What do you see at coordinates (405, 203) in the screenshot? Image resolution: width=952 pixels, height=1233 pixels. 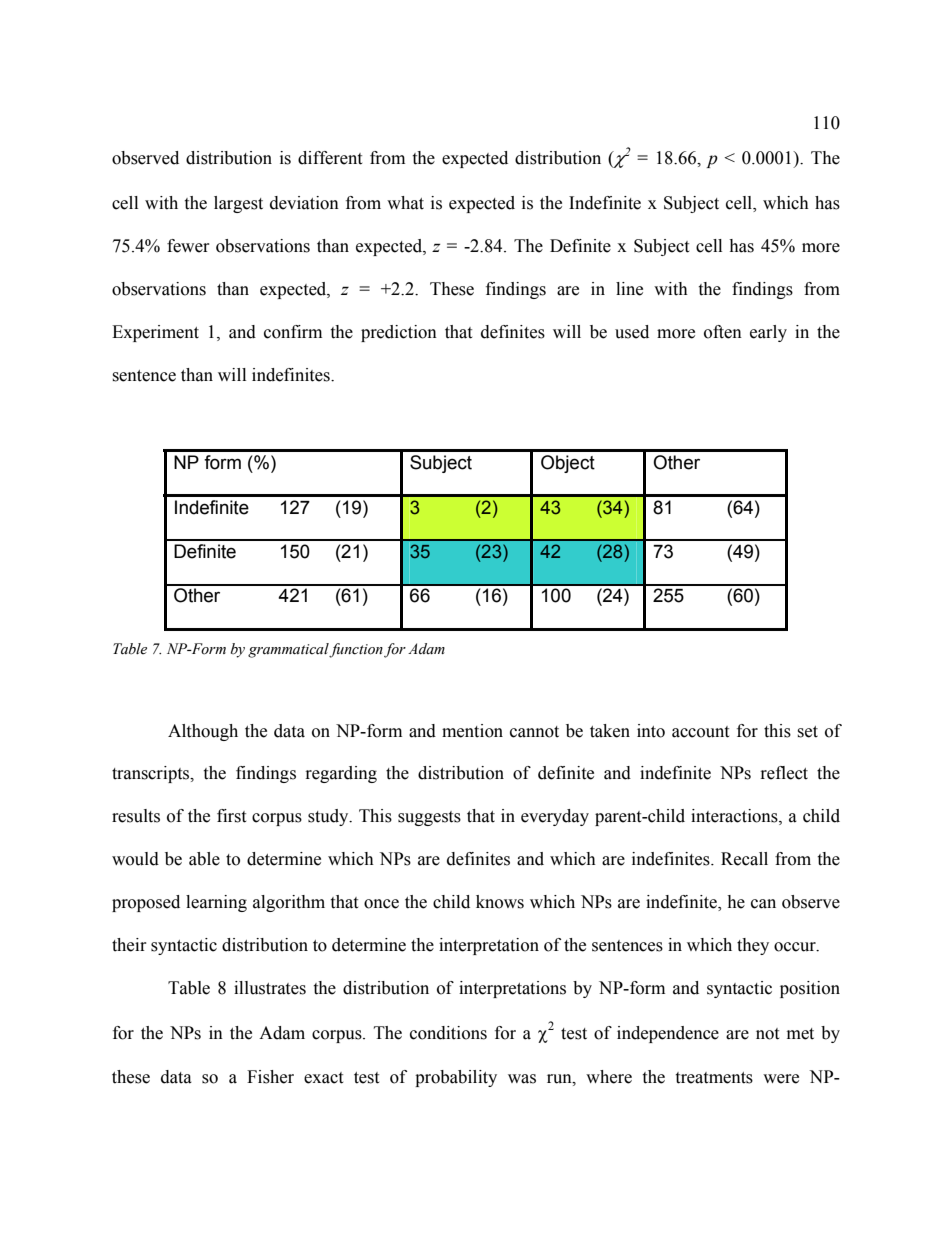 I see `what` at bounding box center [405, 203].
